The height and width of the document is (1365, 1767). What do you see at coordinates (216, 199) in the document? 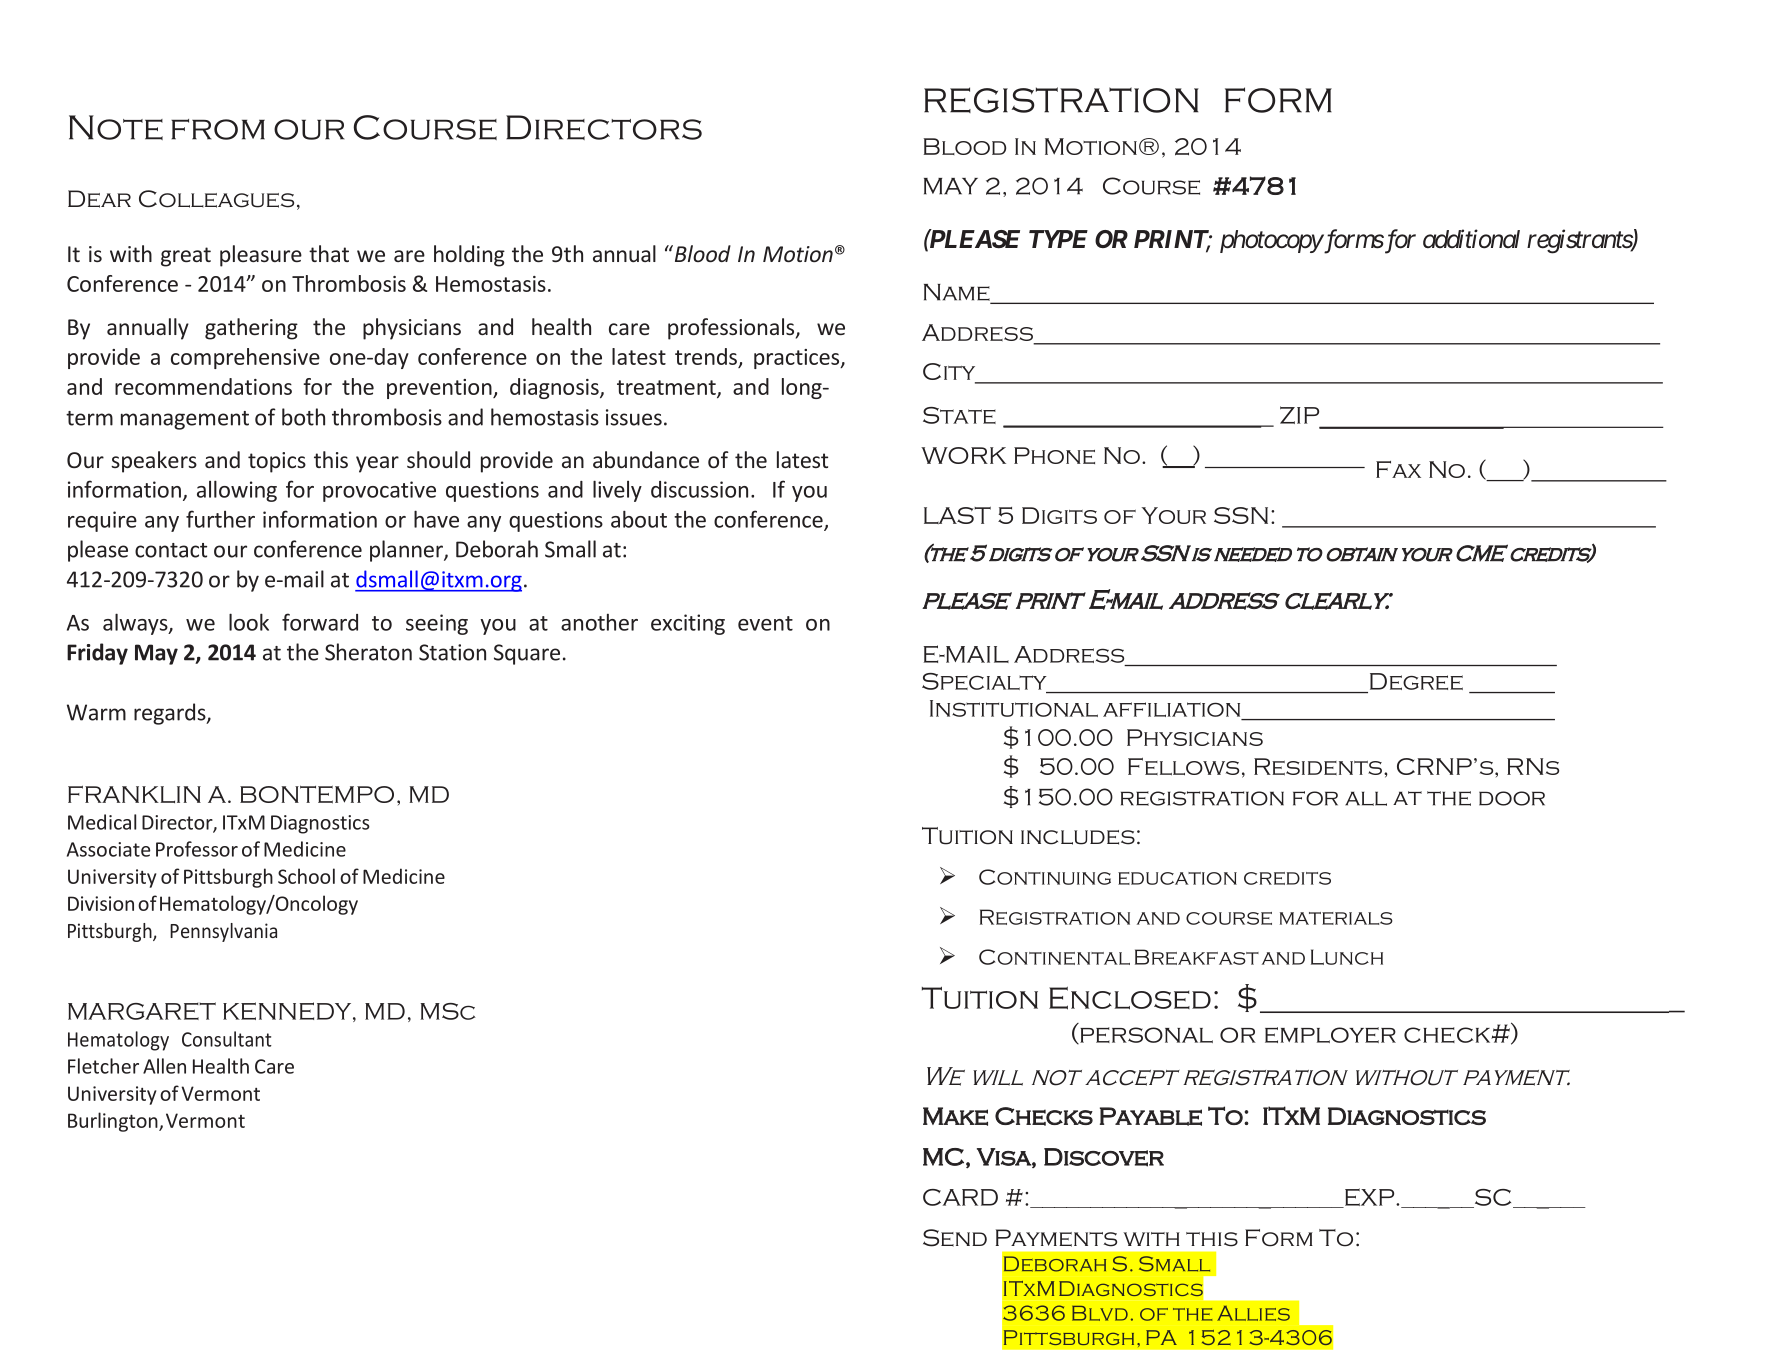
I see `Colleagues` at bounding box center [216, 199].
